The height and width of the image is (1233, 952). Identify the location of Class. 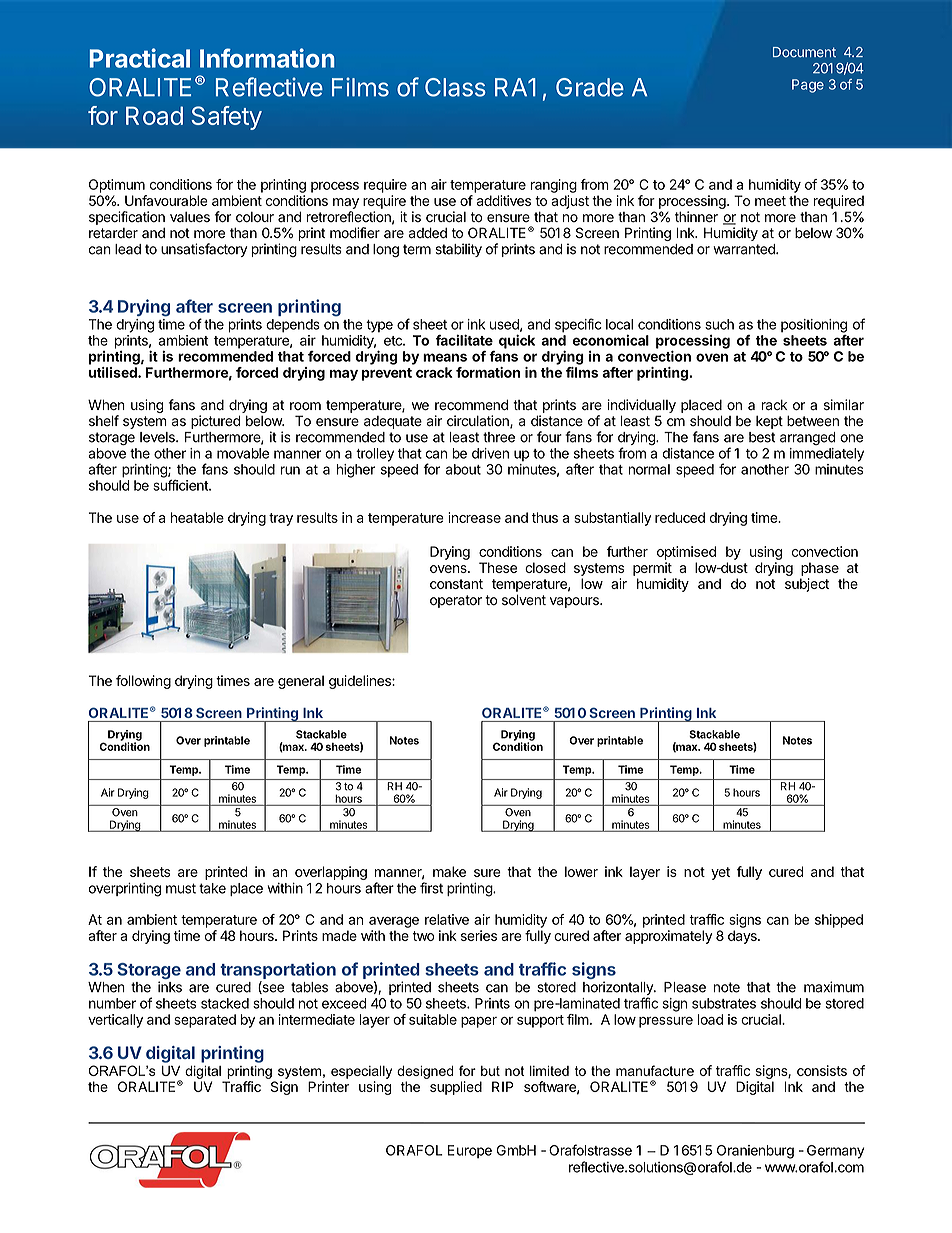
(455, 87).
